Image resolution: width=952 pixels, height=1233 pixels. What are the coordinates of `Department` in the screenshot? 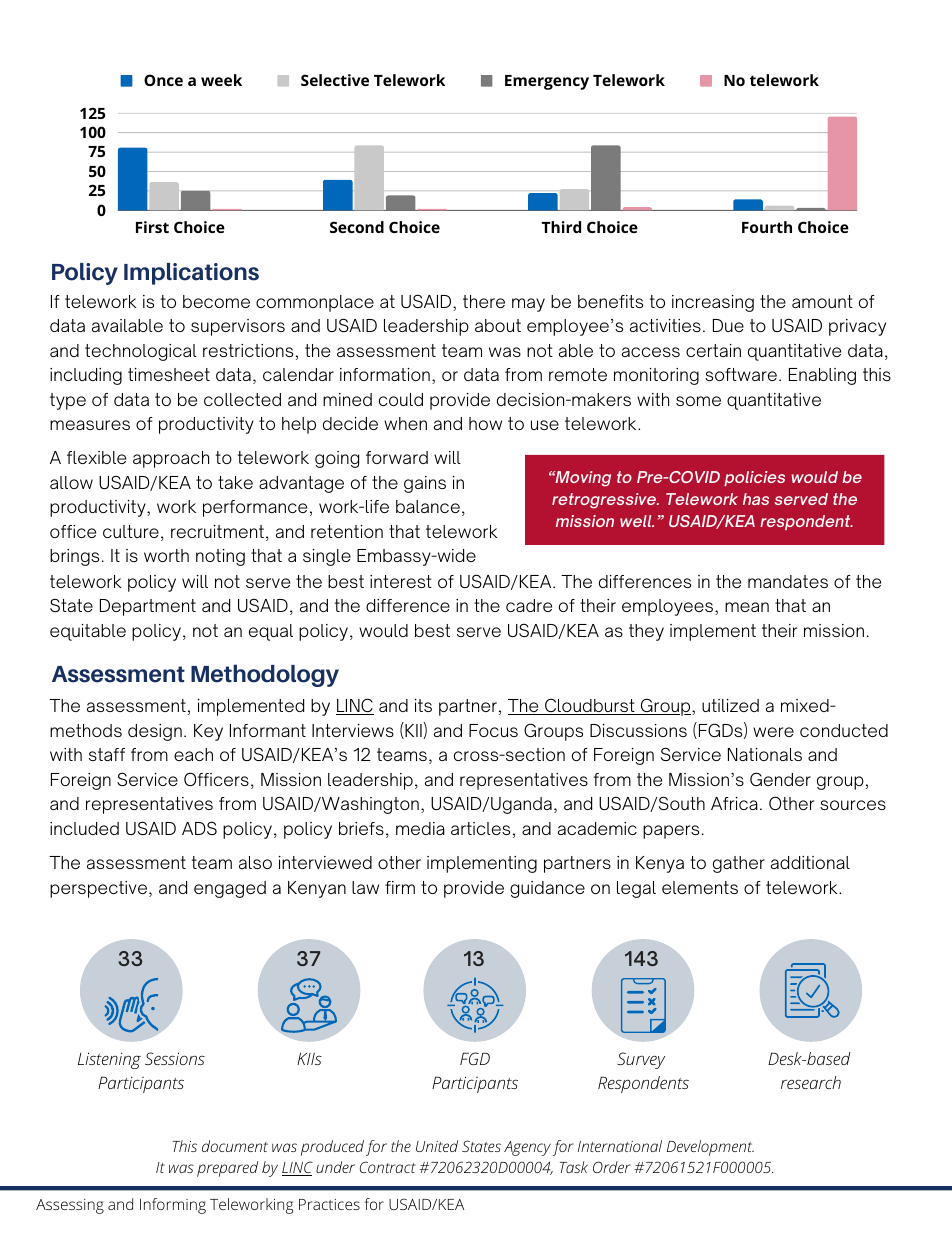 It's located at (148, 607).
